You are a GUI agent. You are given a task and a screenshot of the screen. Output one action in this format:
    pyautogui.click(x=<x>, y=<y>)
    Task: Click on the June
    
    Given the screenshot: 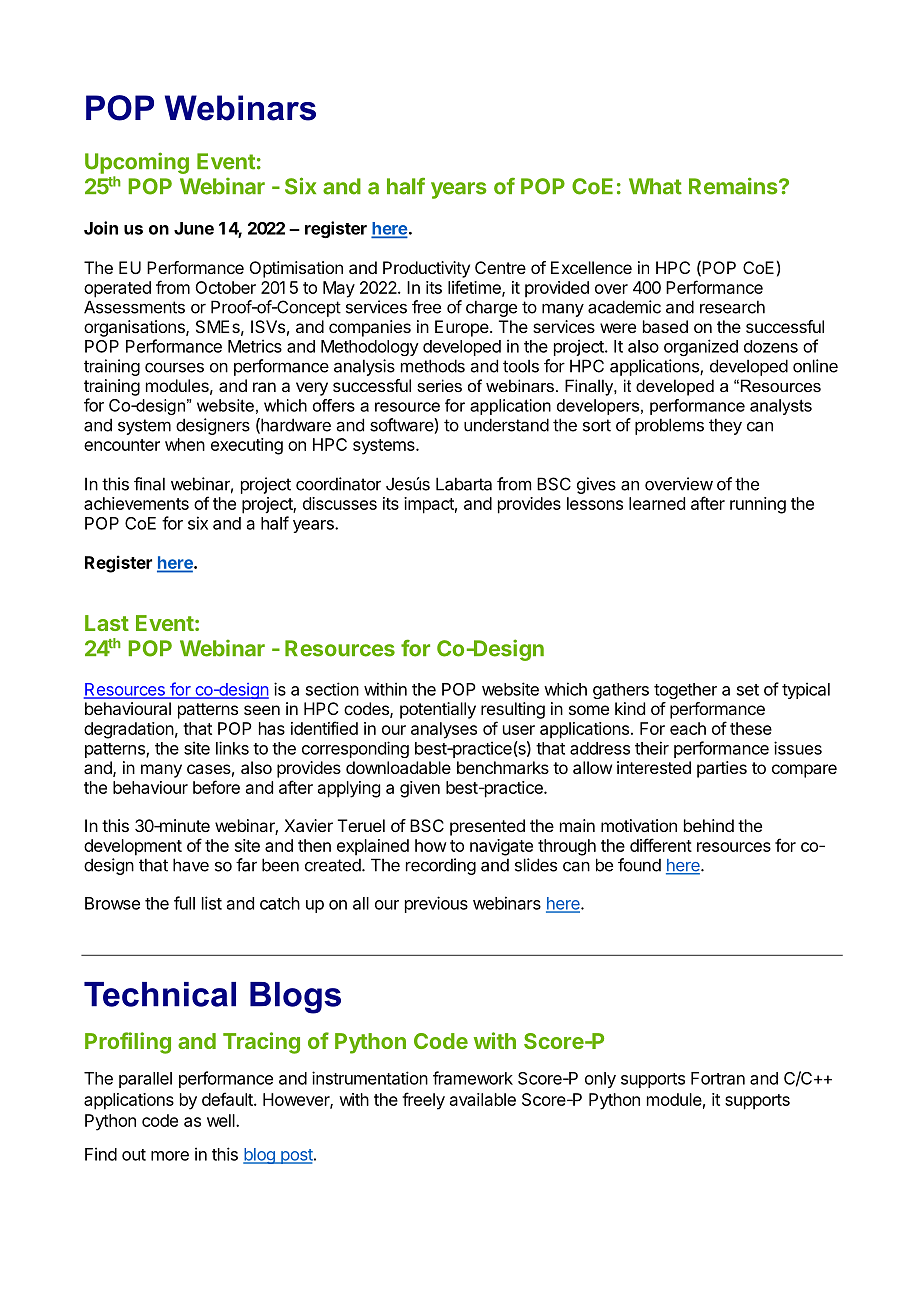 What is the action you would take?
    pyautogui.click(x=194, y=228)
